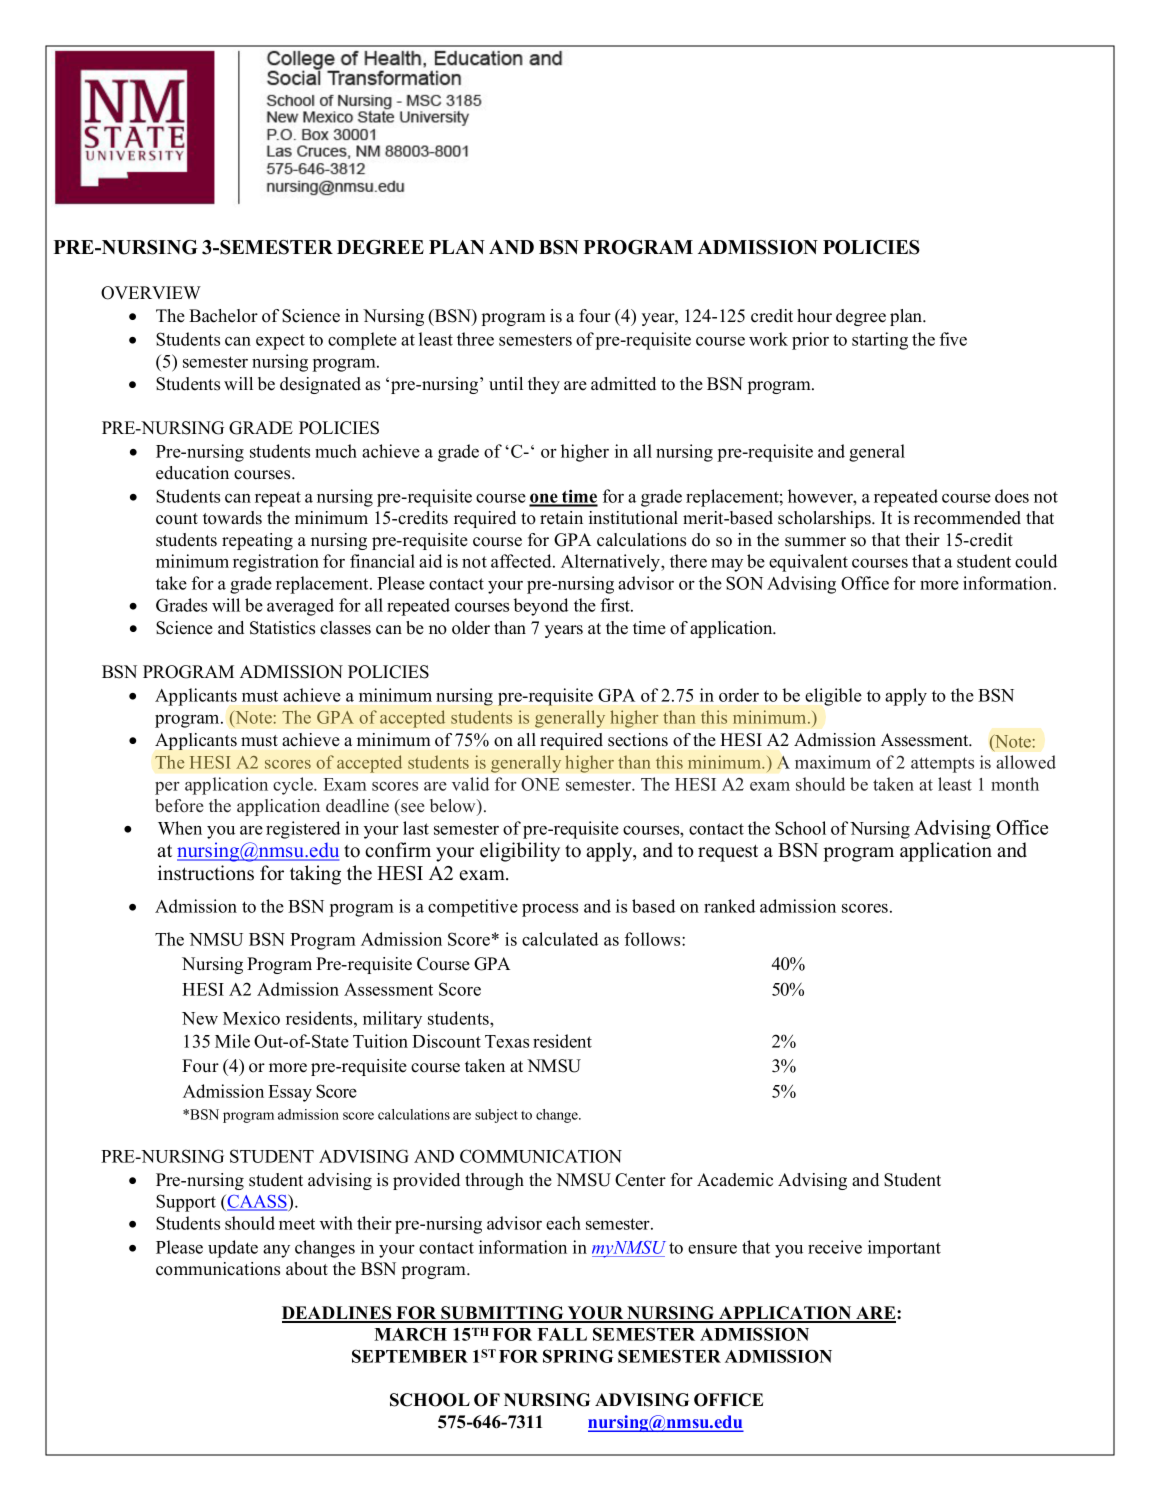  Describe the element at coordinates (729, 906) in the page. I see `ranked` at that location.
